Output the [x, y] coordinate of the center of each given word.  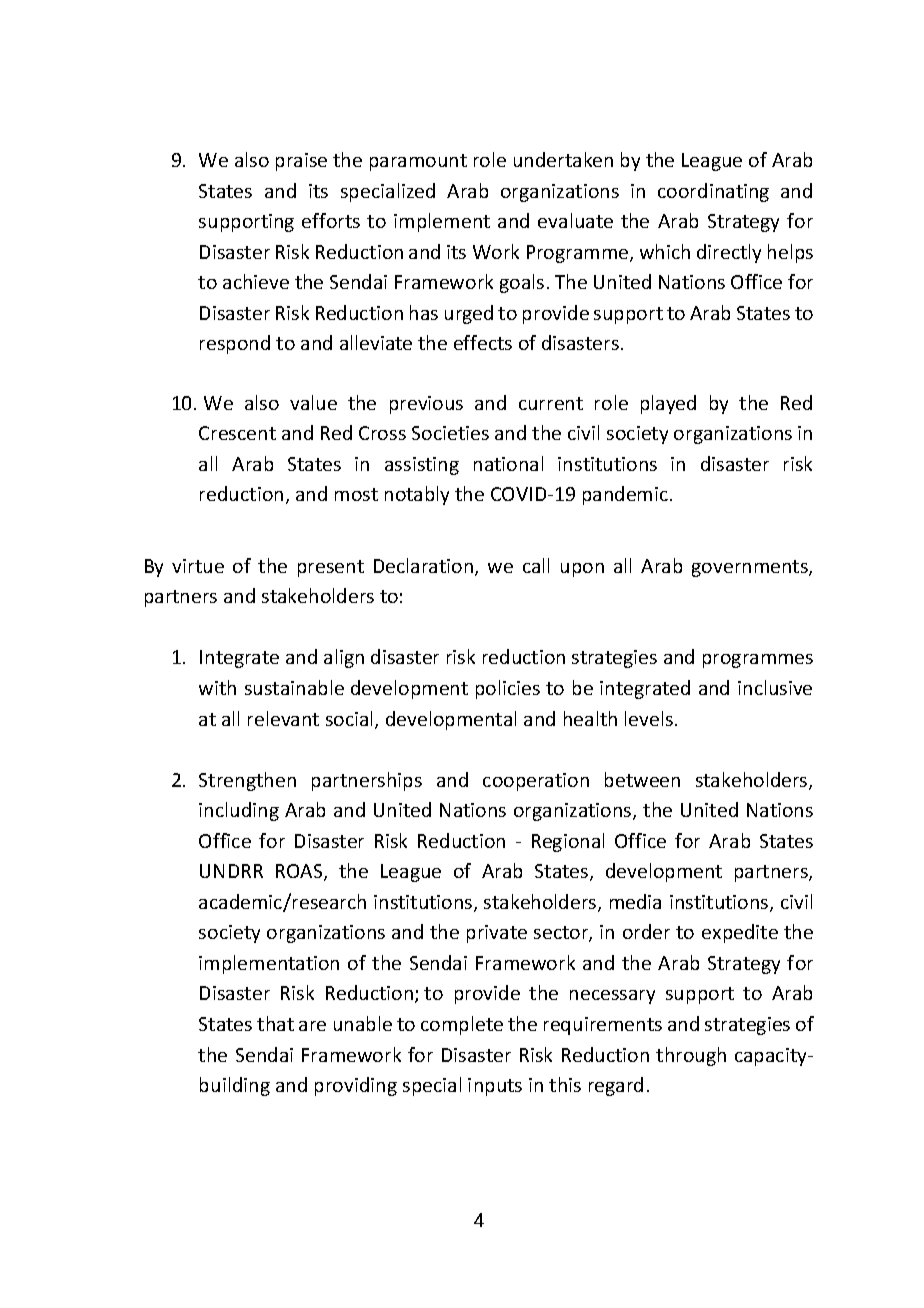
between [642, 779]
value [313, 402]
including [239, 811]
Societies [450, 433]
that [275, 1023]
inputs [495, 1087]
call [536, 565]
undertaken [563, 159]
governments [751, 568]
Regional [568, 842]
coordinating [713, 192]
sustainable [294, 687]
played [668, 404]
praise [301, 162]
